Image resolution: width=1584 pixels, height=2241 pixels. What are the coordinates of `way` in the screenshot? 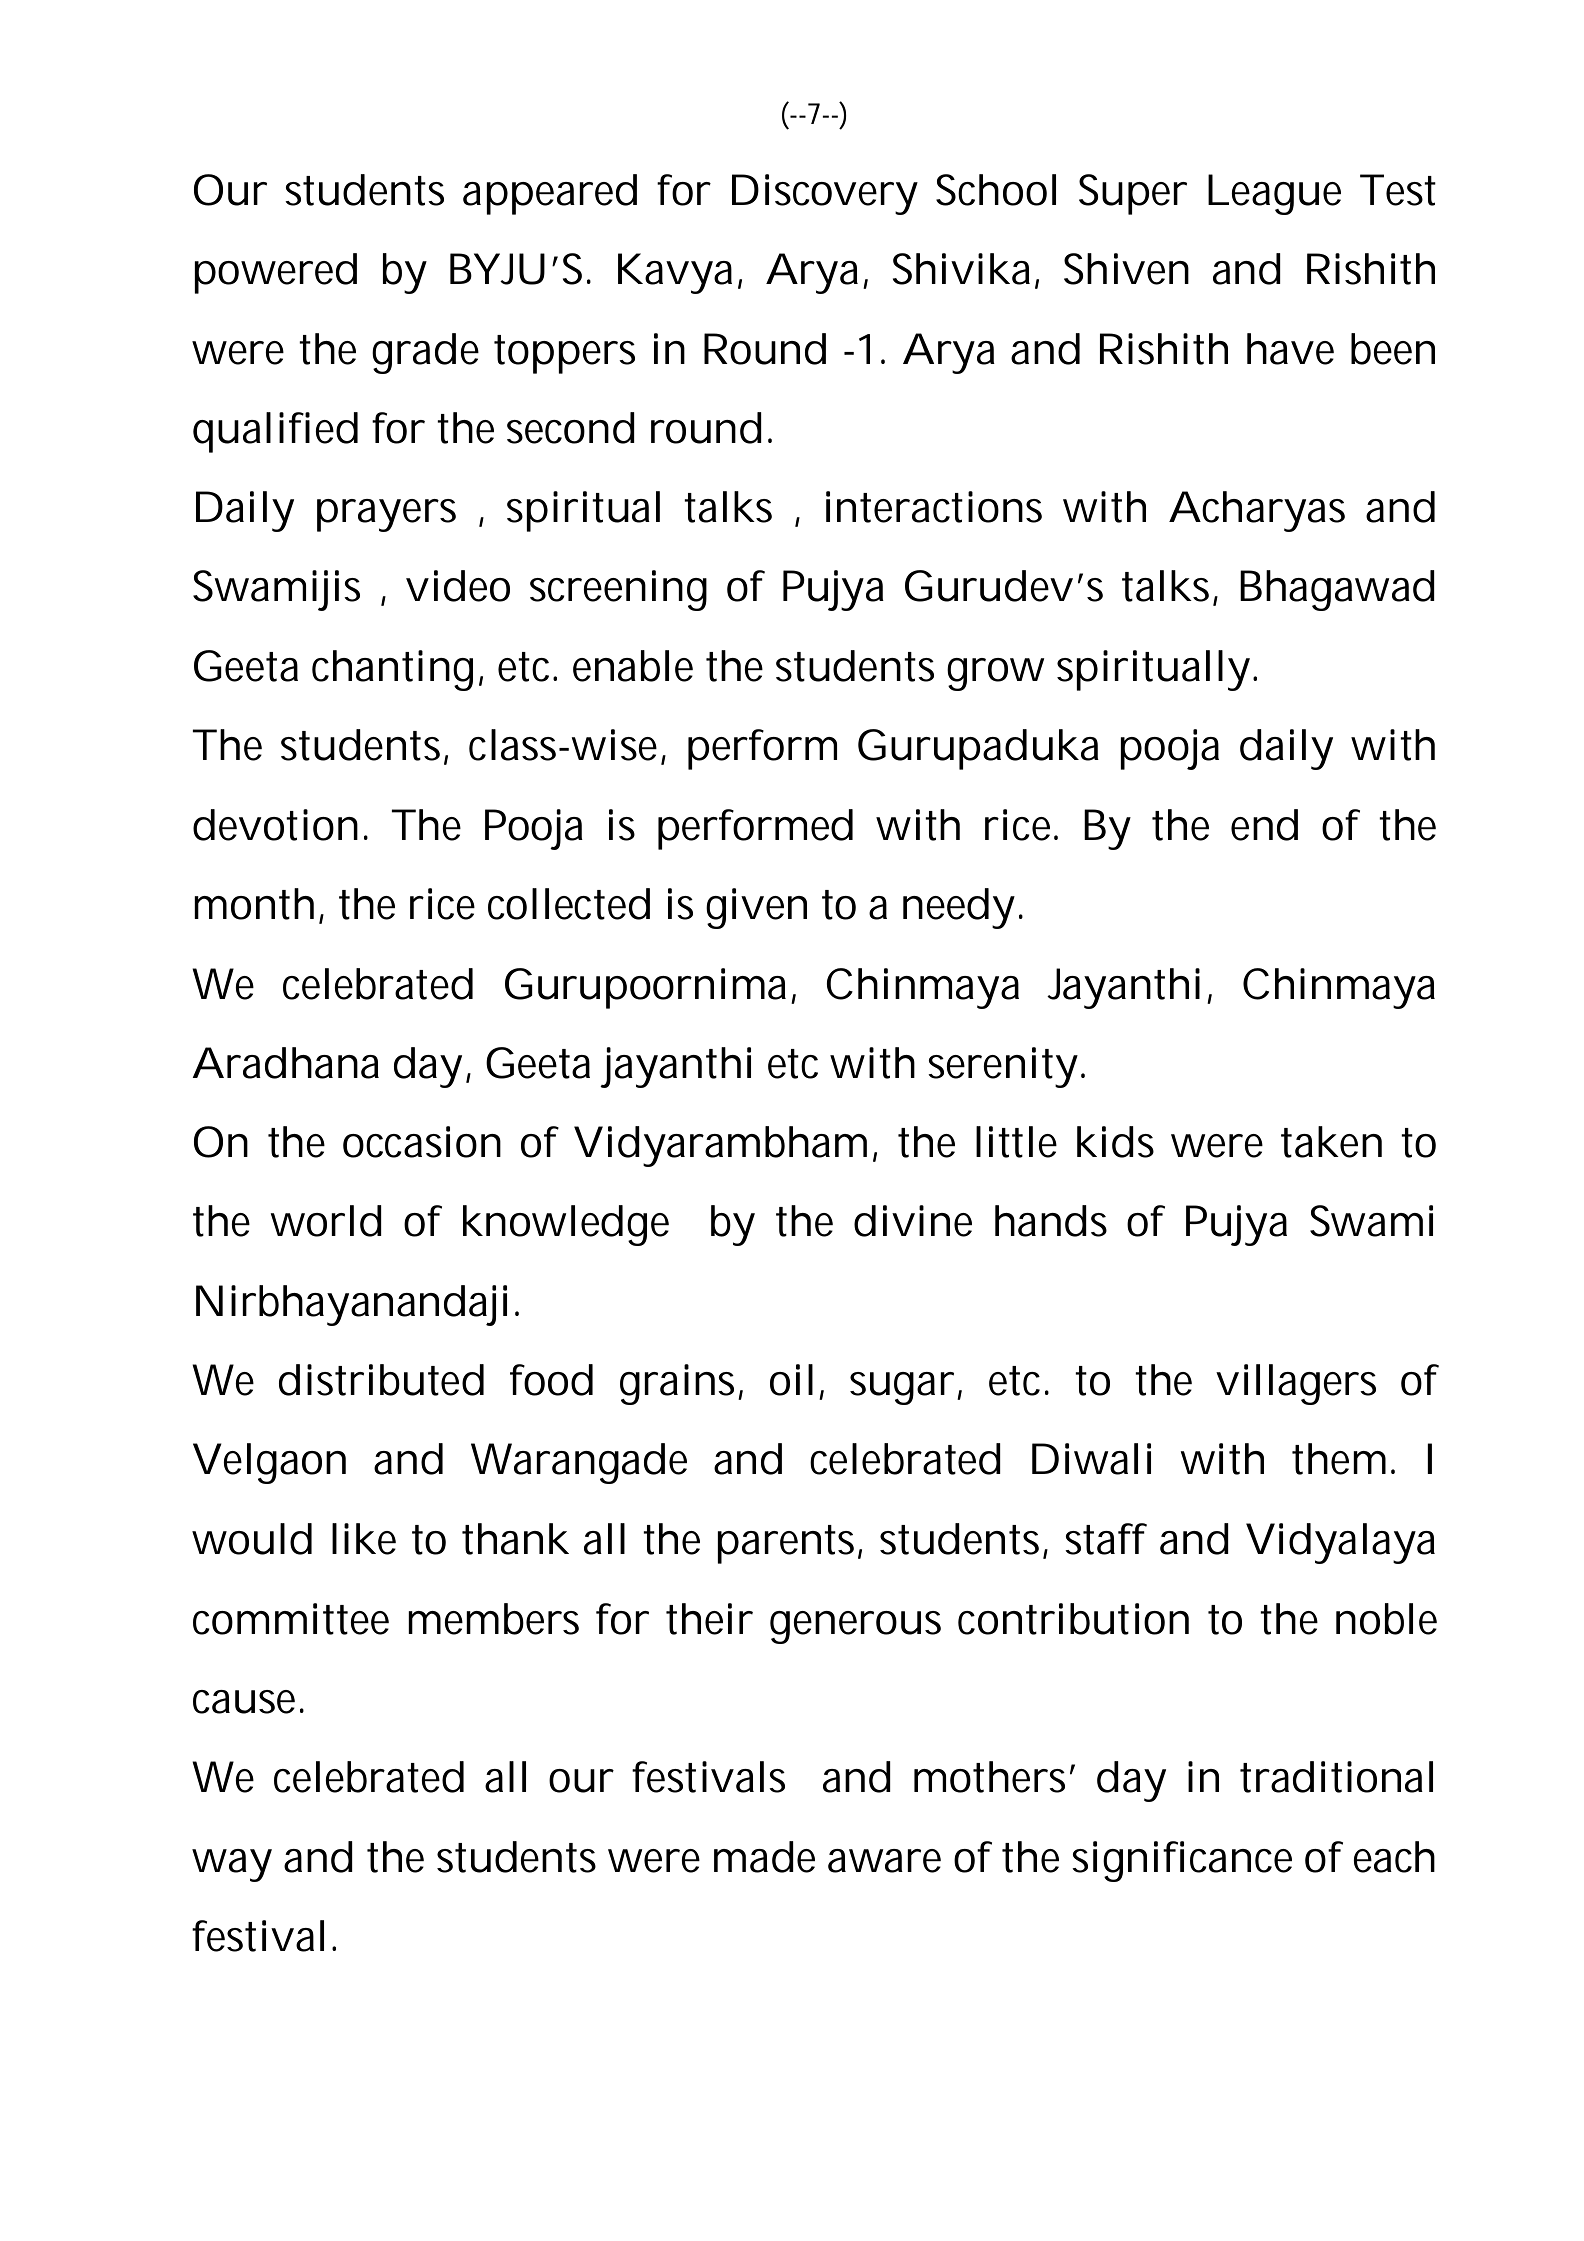 It's located at (232, 1865).
